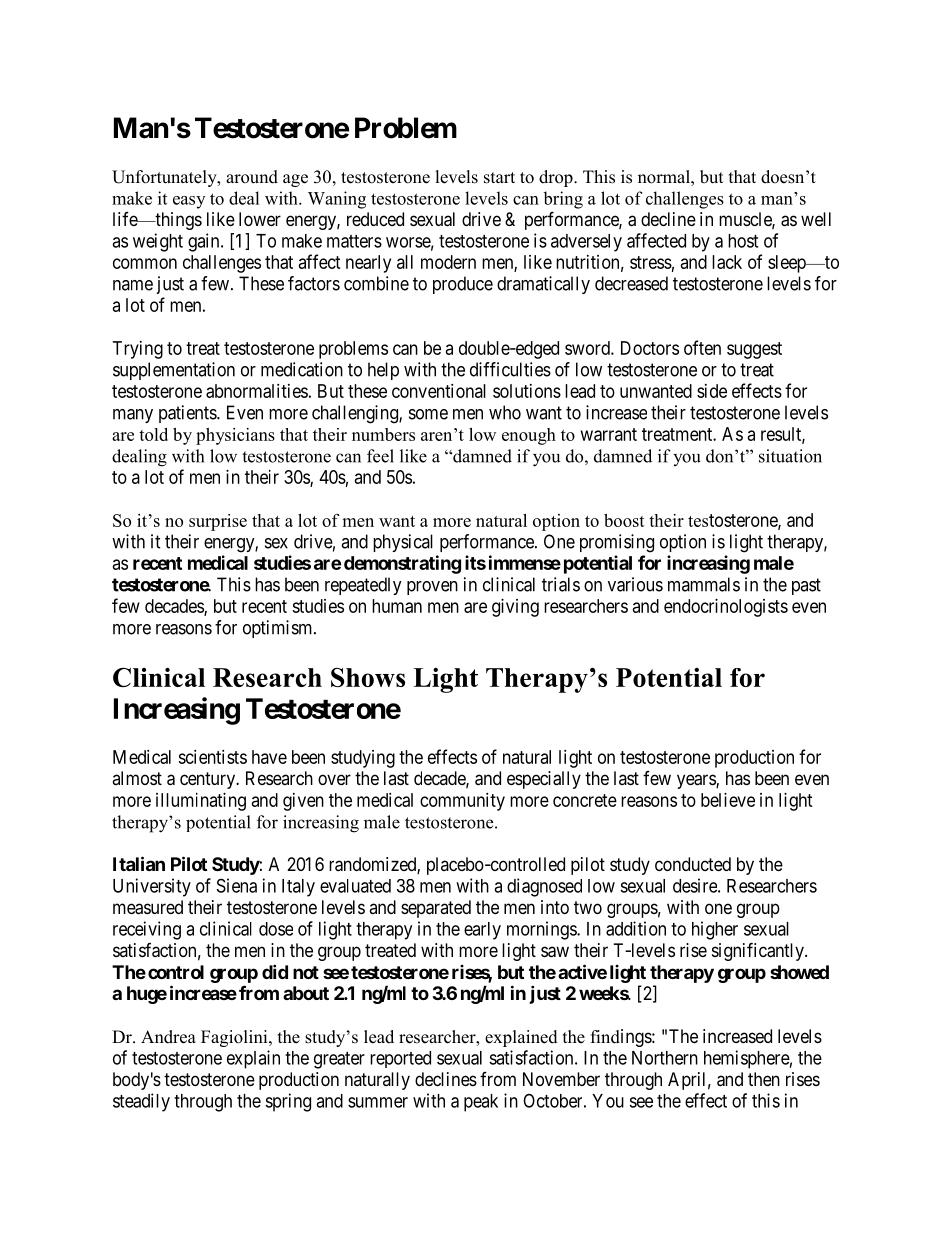  I want to click on host, so click(743, 241).
